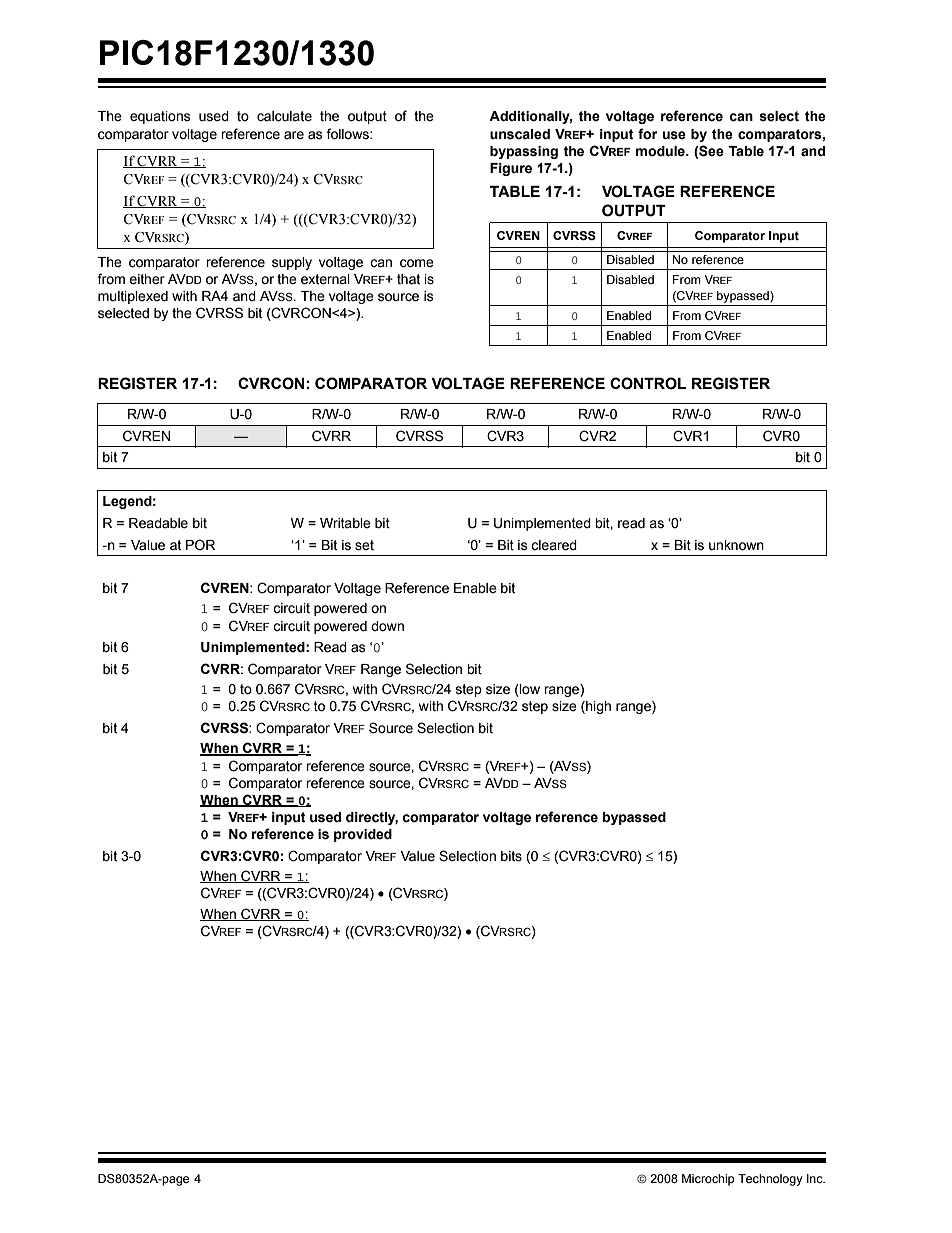 The height and width of the screenshot is (1233, 952). What do you see at coordinates (363, 835) in the screenshot?
I see `provided` at bounding box center [363, 835].
